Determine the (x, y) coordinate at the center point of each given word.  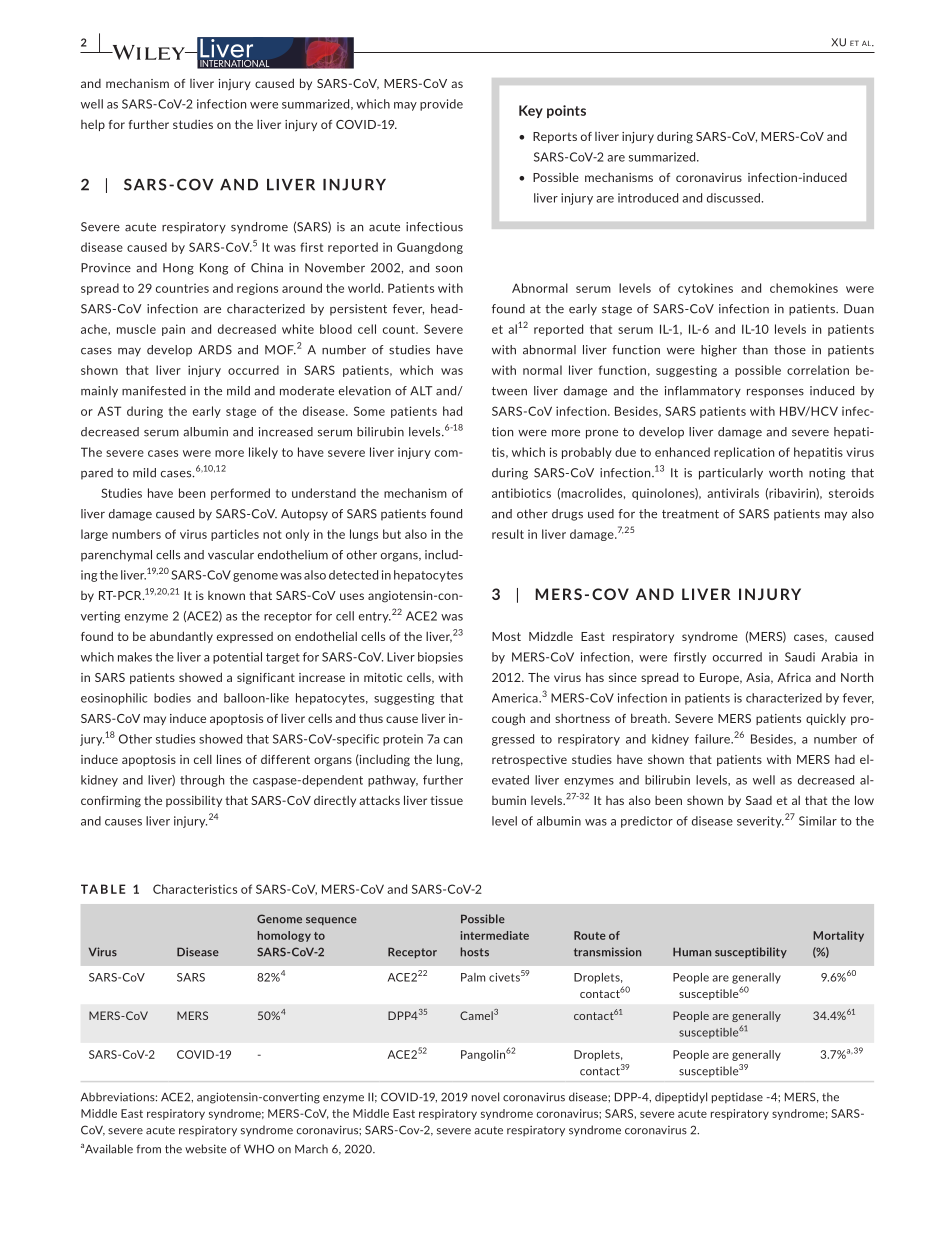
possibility (194, 801)
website (205, 1149)
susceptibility (751, 952)
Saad (759, 800)
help (93, 125)
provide (441, 105)
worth (786, 473)
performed (240, 494)
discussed (733, 198)
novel (485, 1097)
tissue (446, 800)
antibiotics (521, 493)
